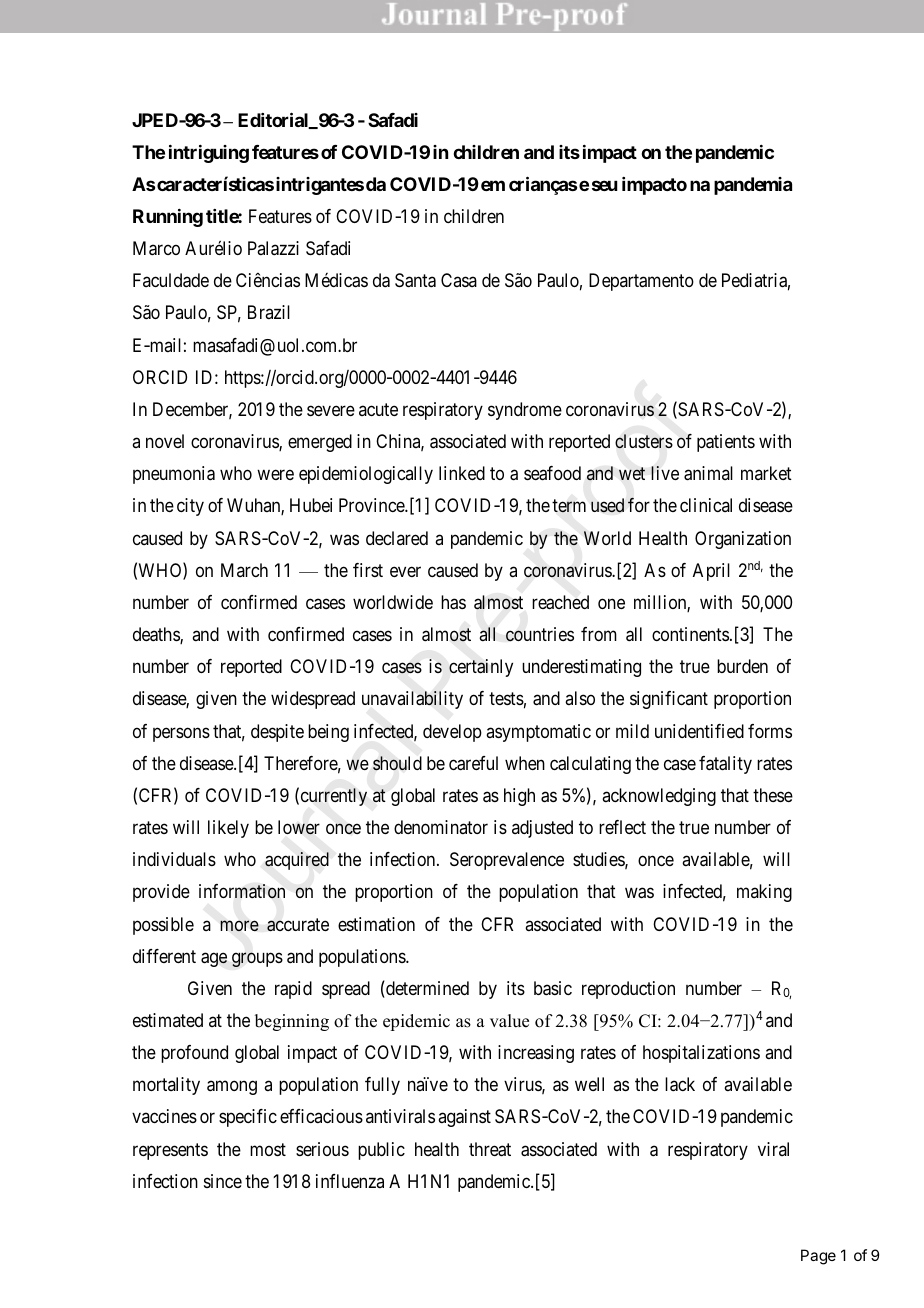 This screenshot has height=1308, width=924. Describe the element at coordinates (770, 731) in the screenshot. I see `forms` at that location.
